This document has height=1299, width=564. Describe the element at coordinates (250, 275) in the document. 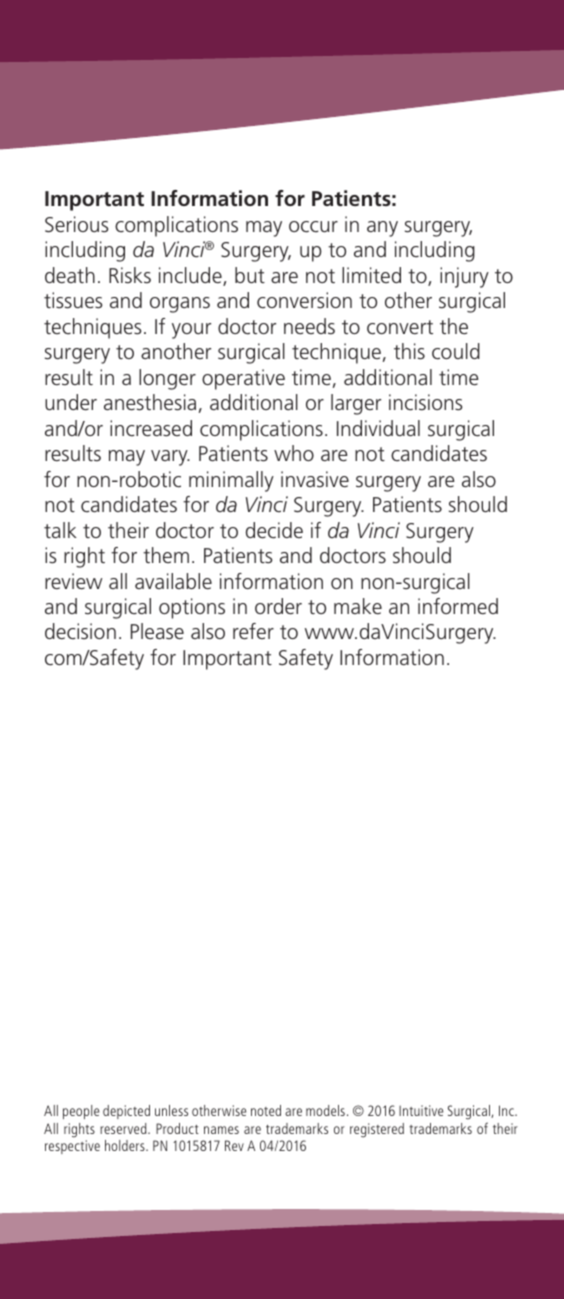

I see `but` at that location.
